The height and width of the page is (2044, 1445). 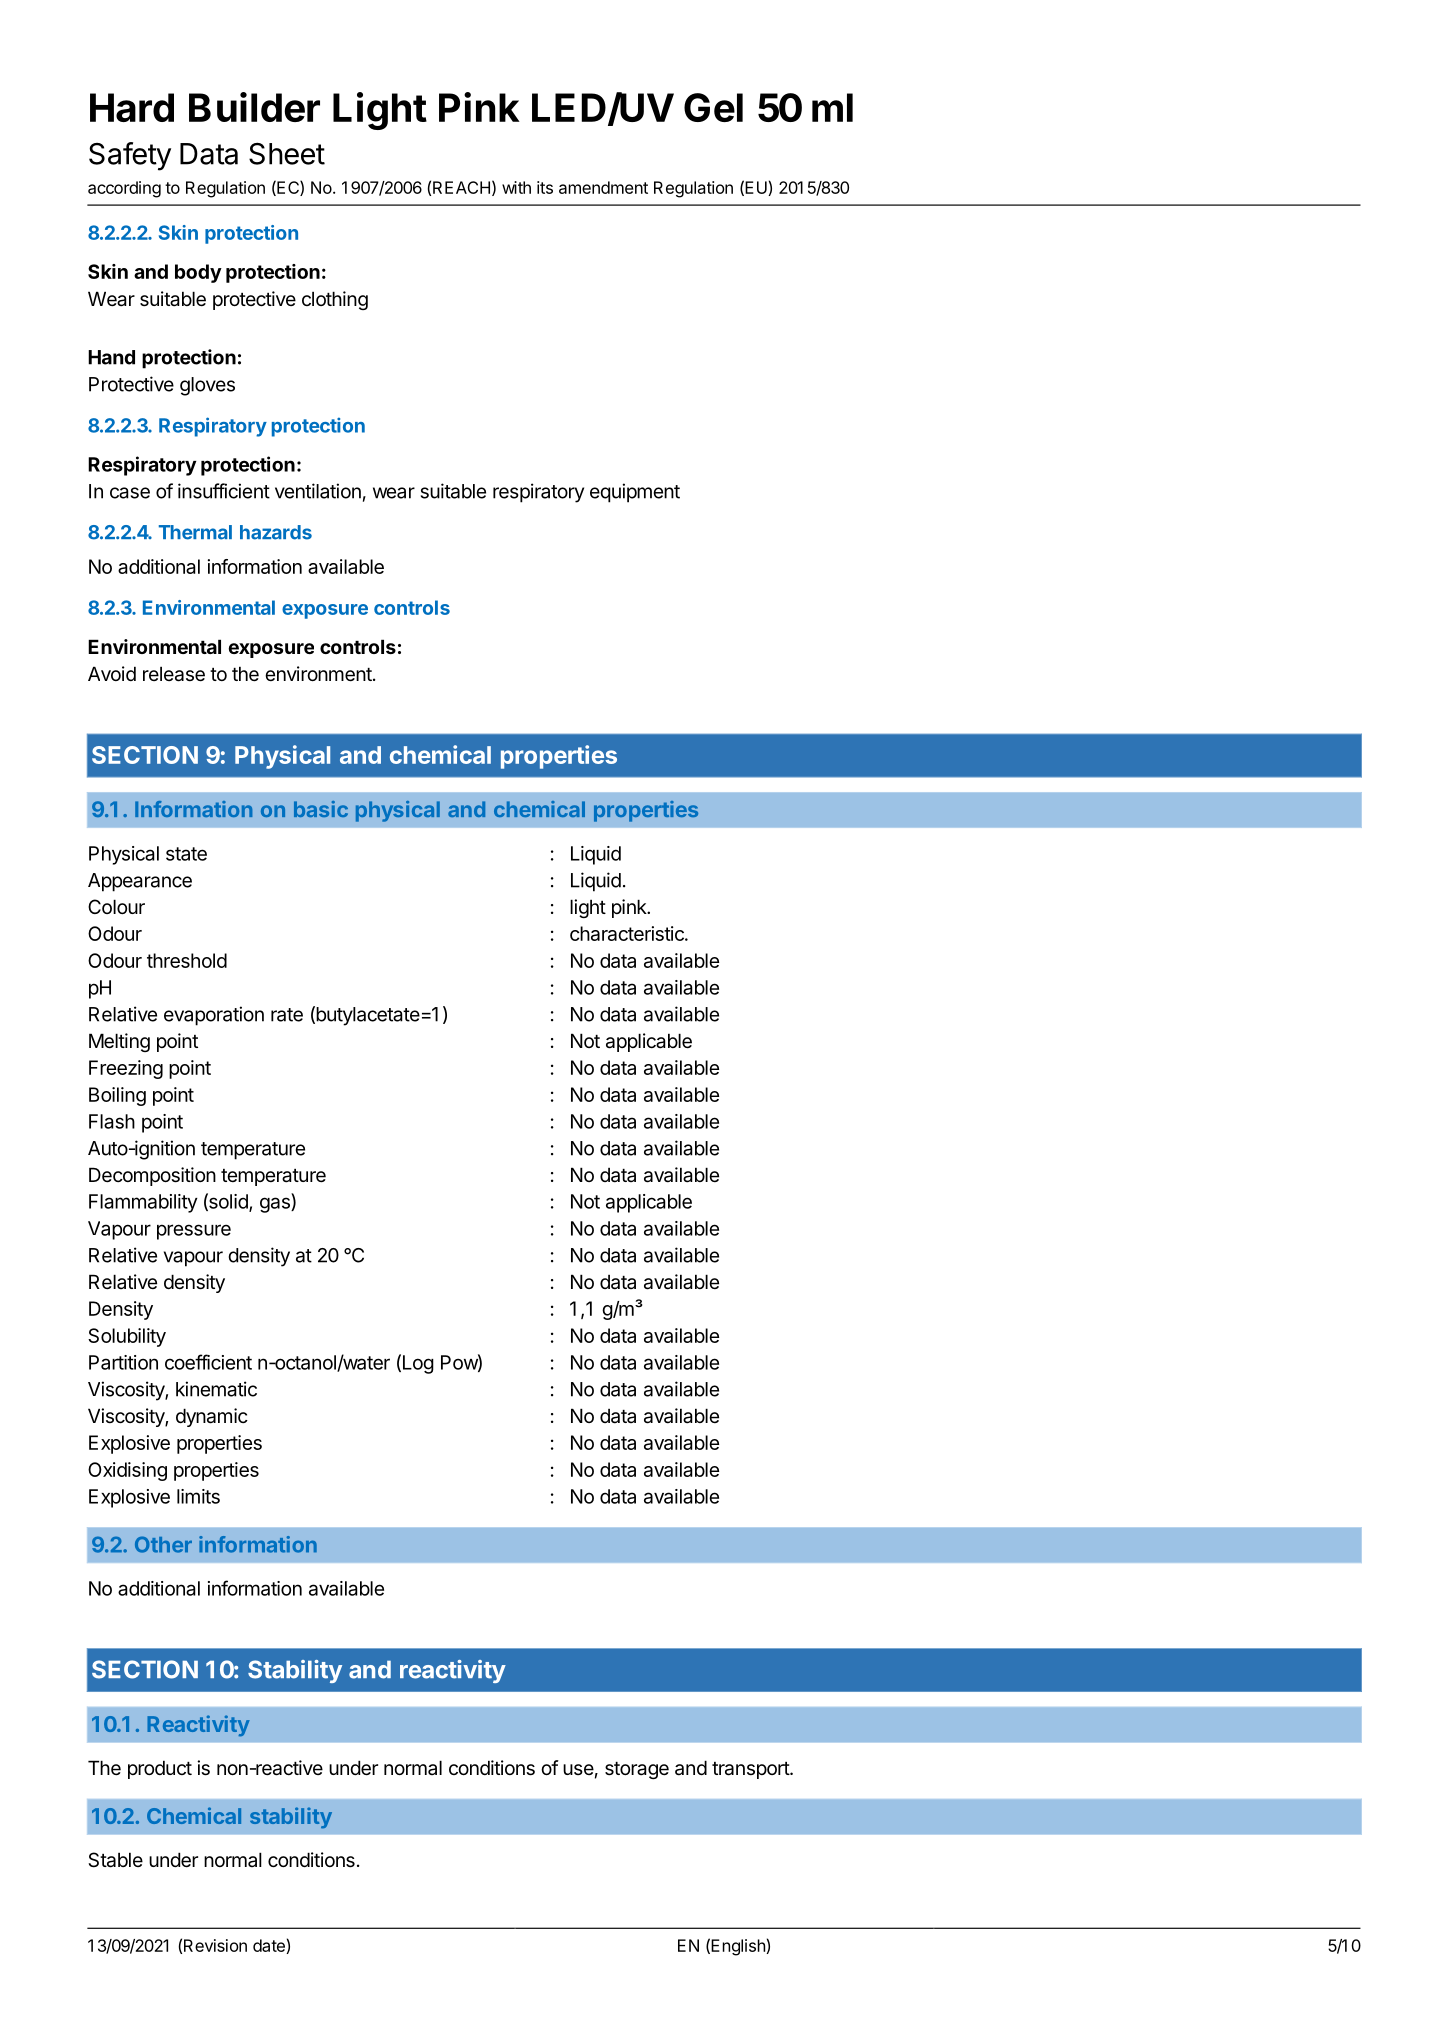 I want to click on rate, so click(x=287, y=1015).
